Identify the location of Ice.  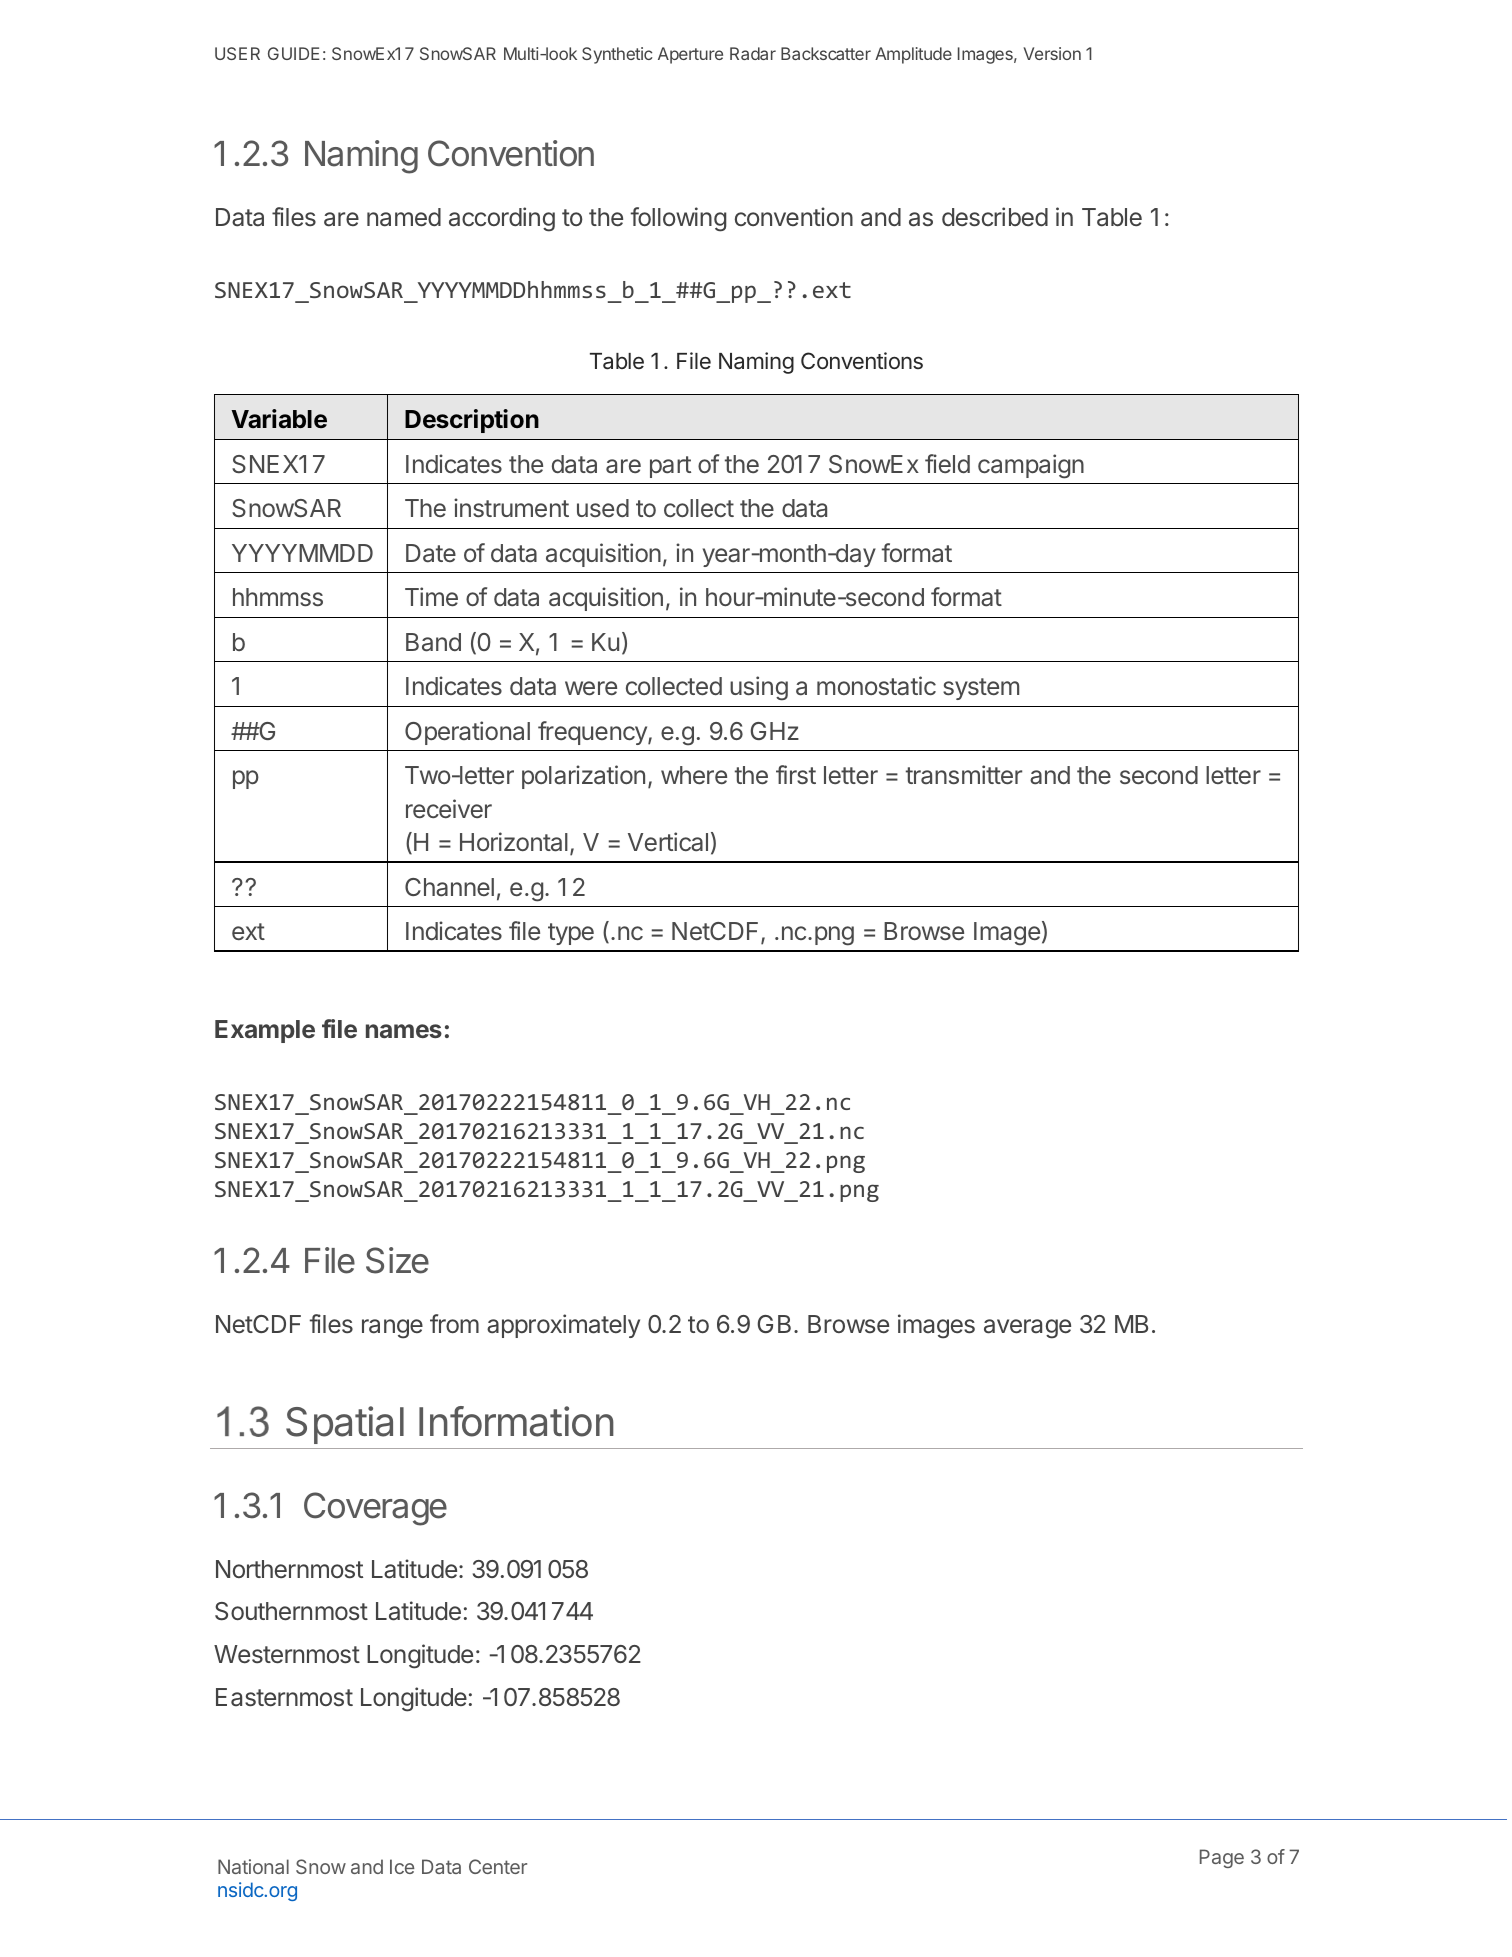
(402, 1866).
